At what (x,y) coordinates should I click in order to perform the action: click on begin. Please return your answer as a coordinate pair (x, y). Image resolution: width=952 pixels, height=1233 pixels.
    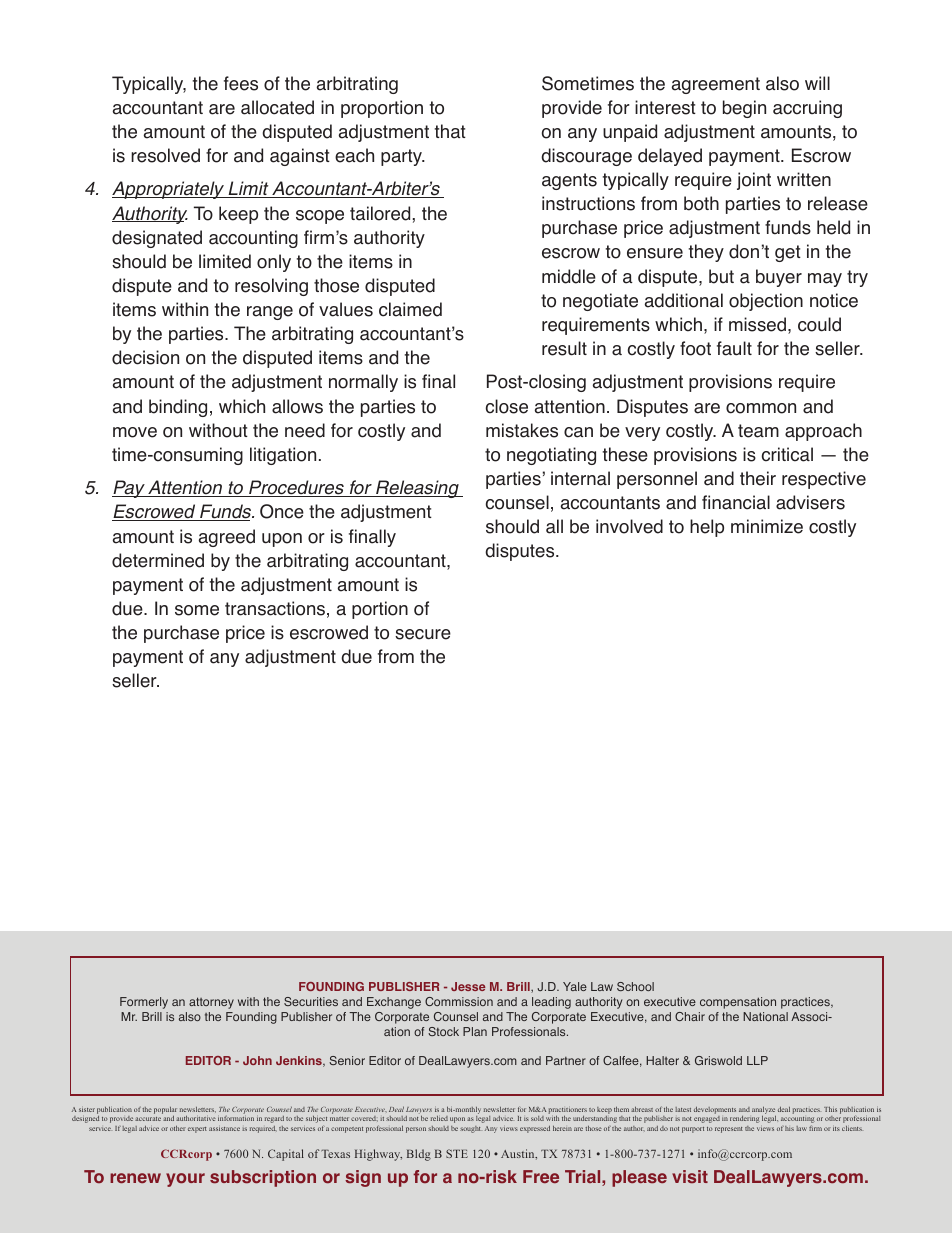
    Looking at the image, I should click on (744, 109).
